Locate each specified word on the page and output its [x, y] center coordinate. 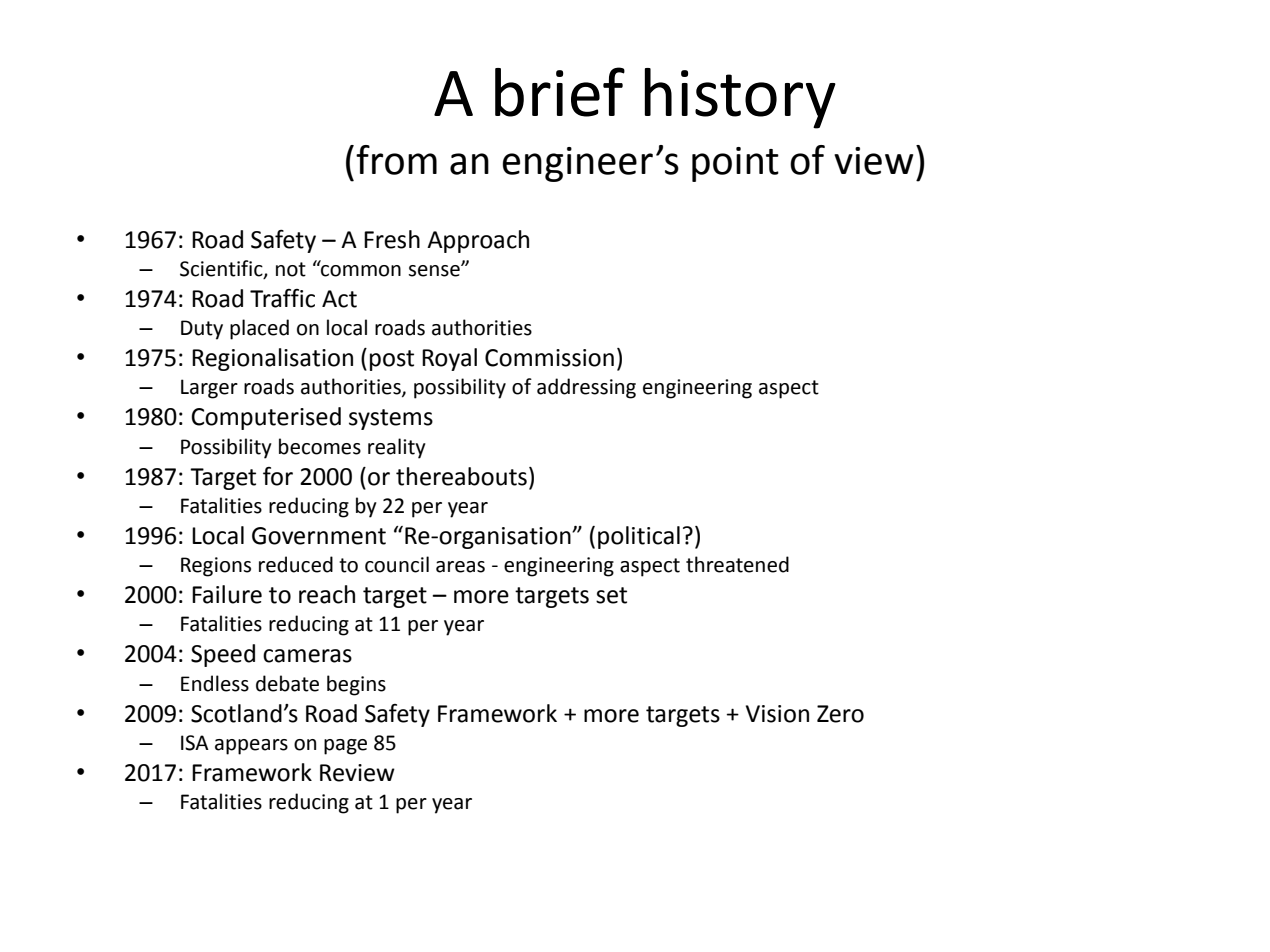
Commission [549, 358]
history [740, 98]
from [396, 160]
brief [560, 92]
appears [251, 747]
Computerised [266, 418]
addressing [586, 388]
